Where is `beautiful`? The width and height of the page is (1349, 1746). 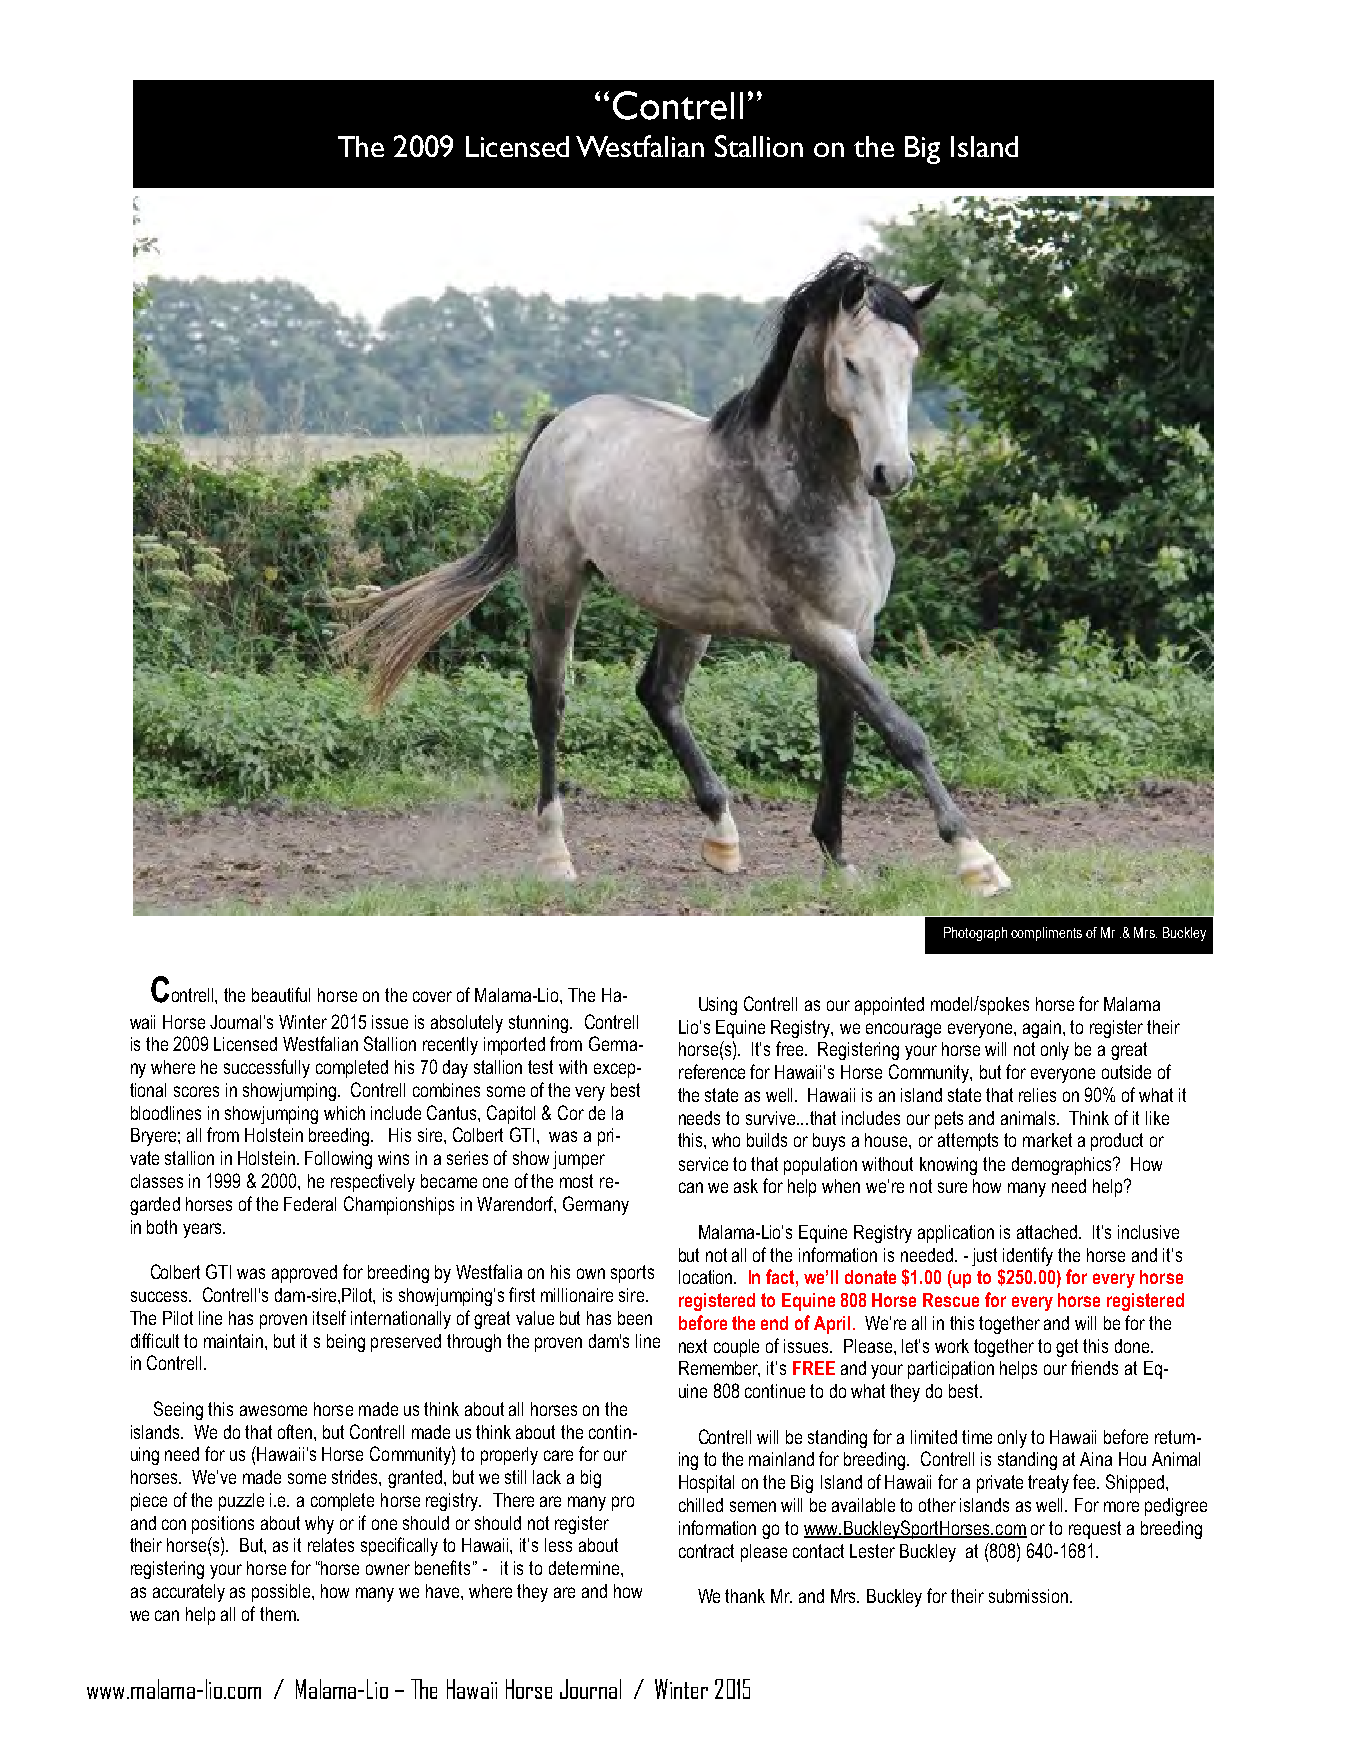 beautiful is located at coordinates (281, 994).
